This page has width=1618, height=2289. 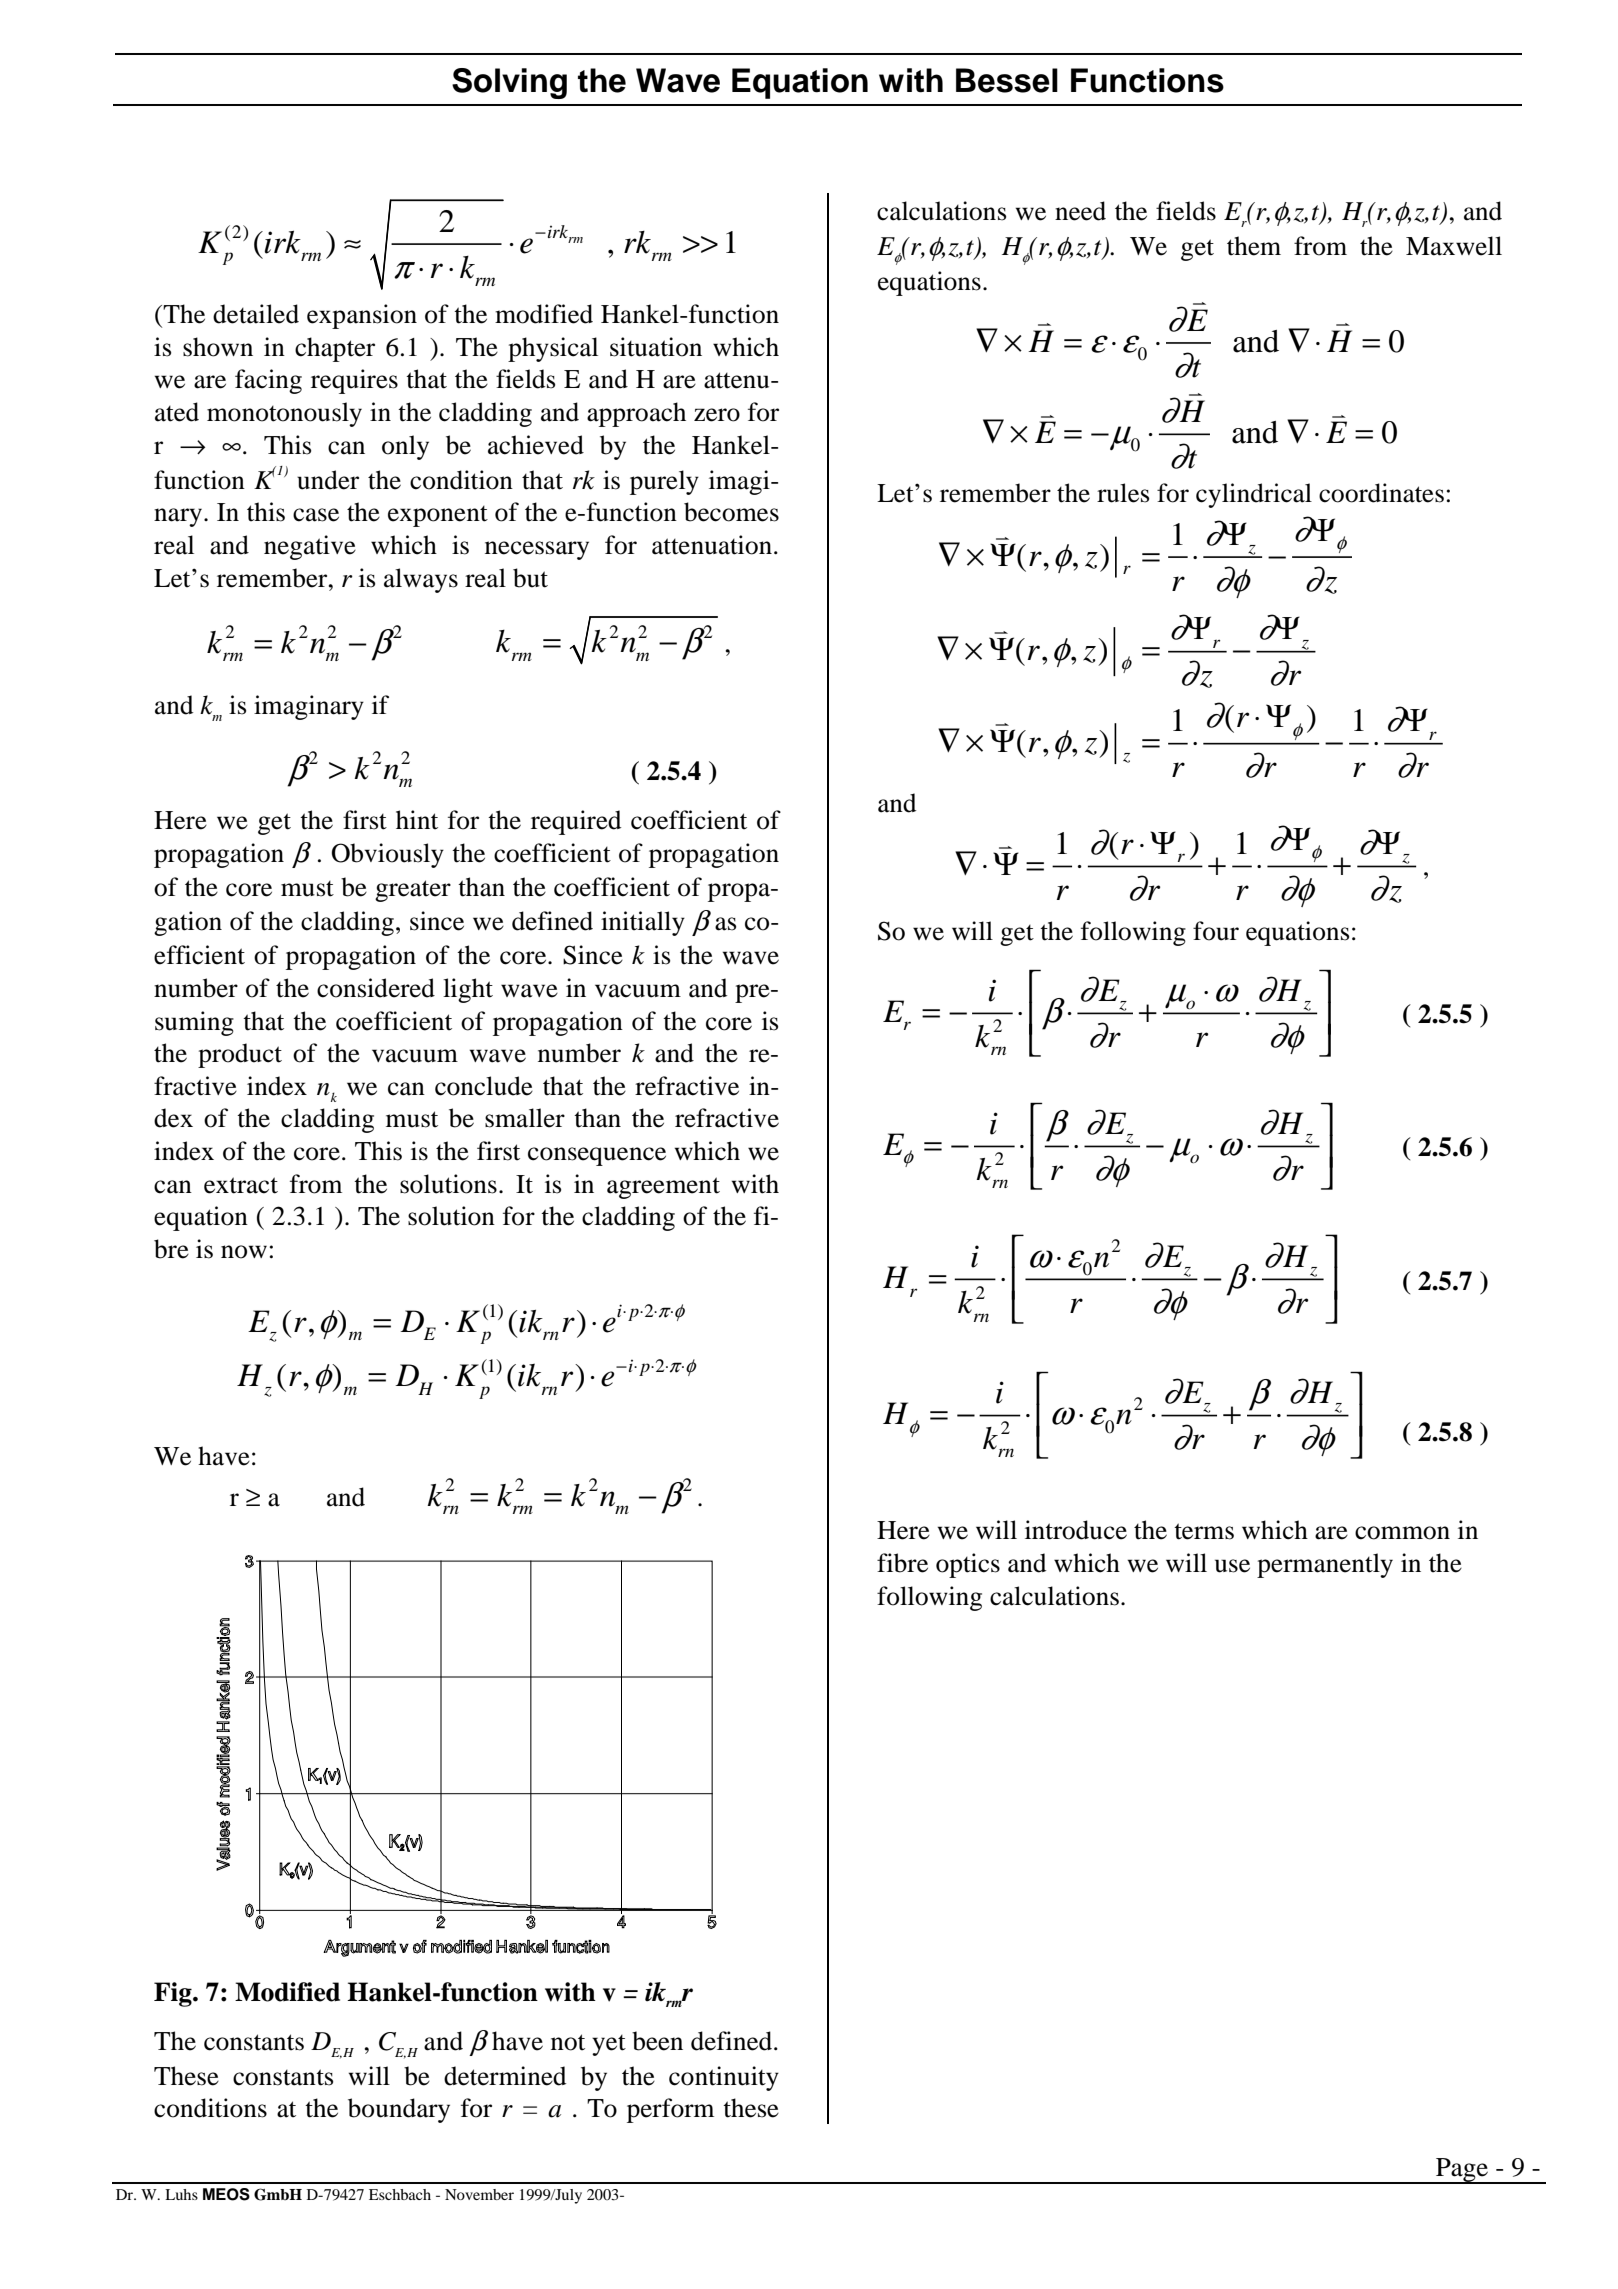 What do you see at coordinates (1254, 495) in the page?
I see `cylindrical` at bounding box center [1254, 495].
